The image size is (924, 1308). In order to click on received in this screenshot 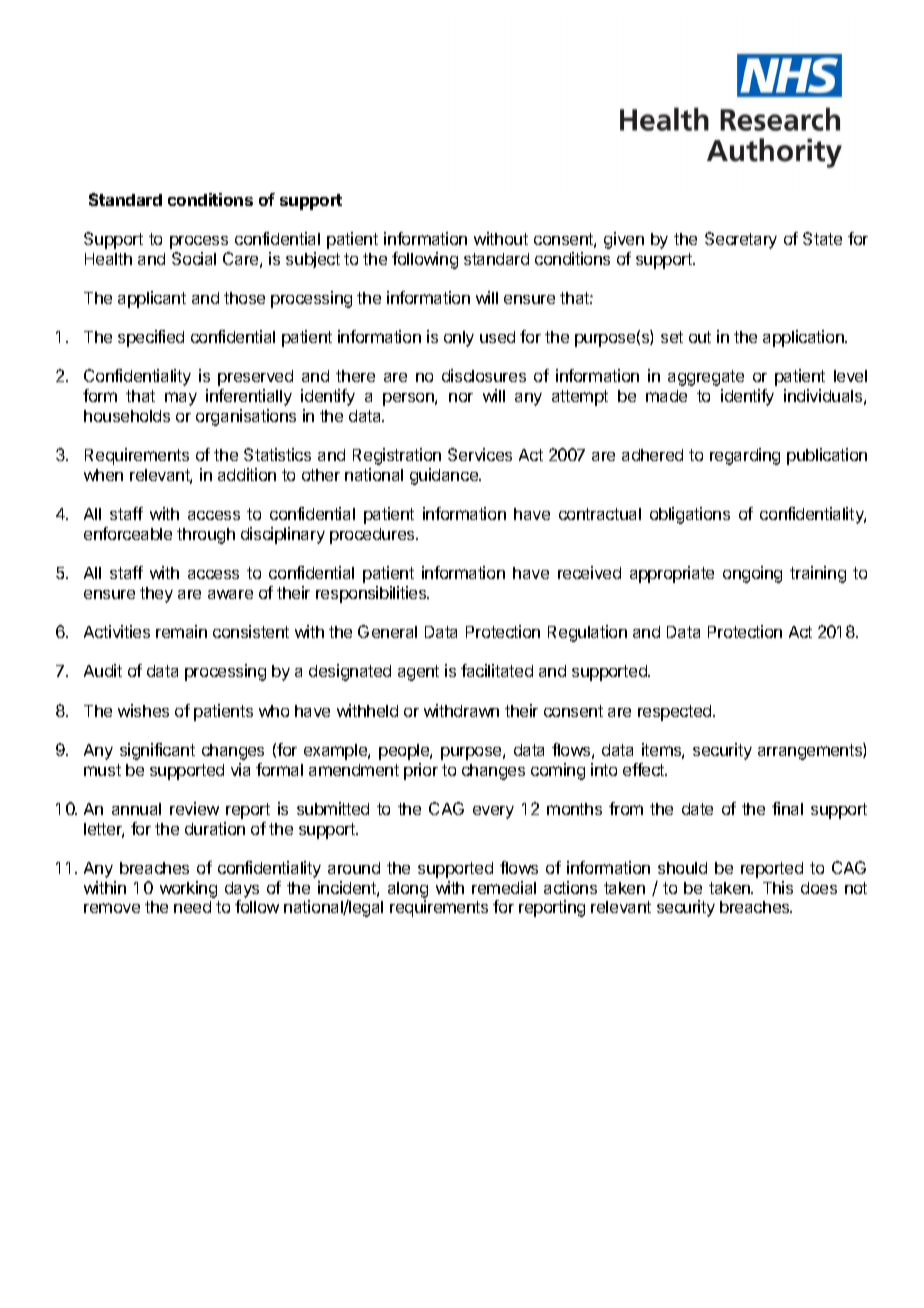, I will do `click(589, 572)`.
